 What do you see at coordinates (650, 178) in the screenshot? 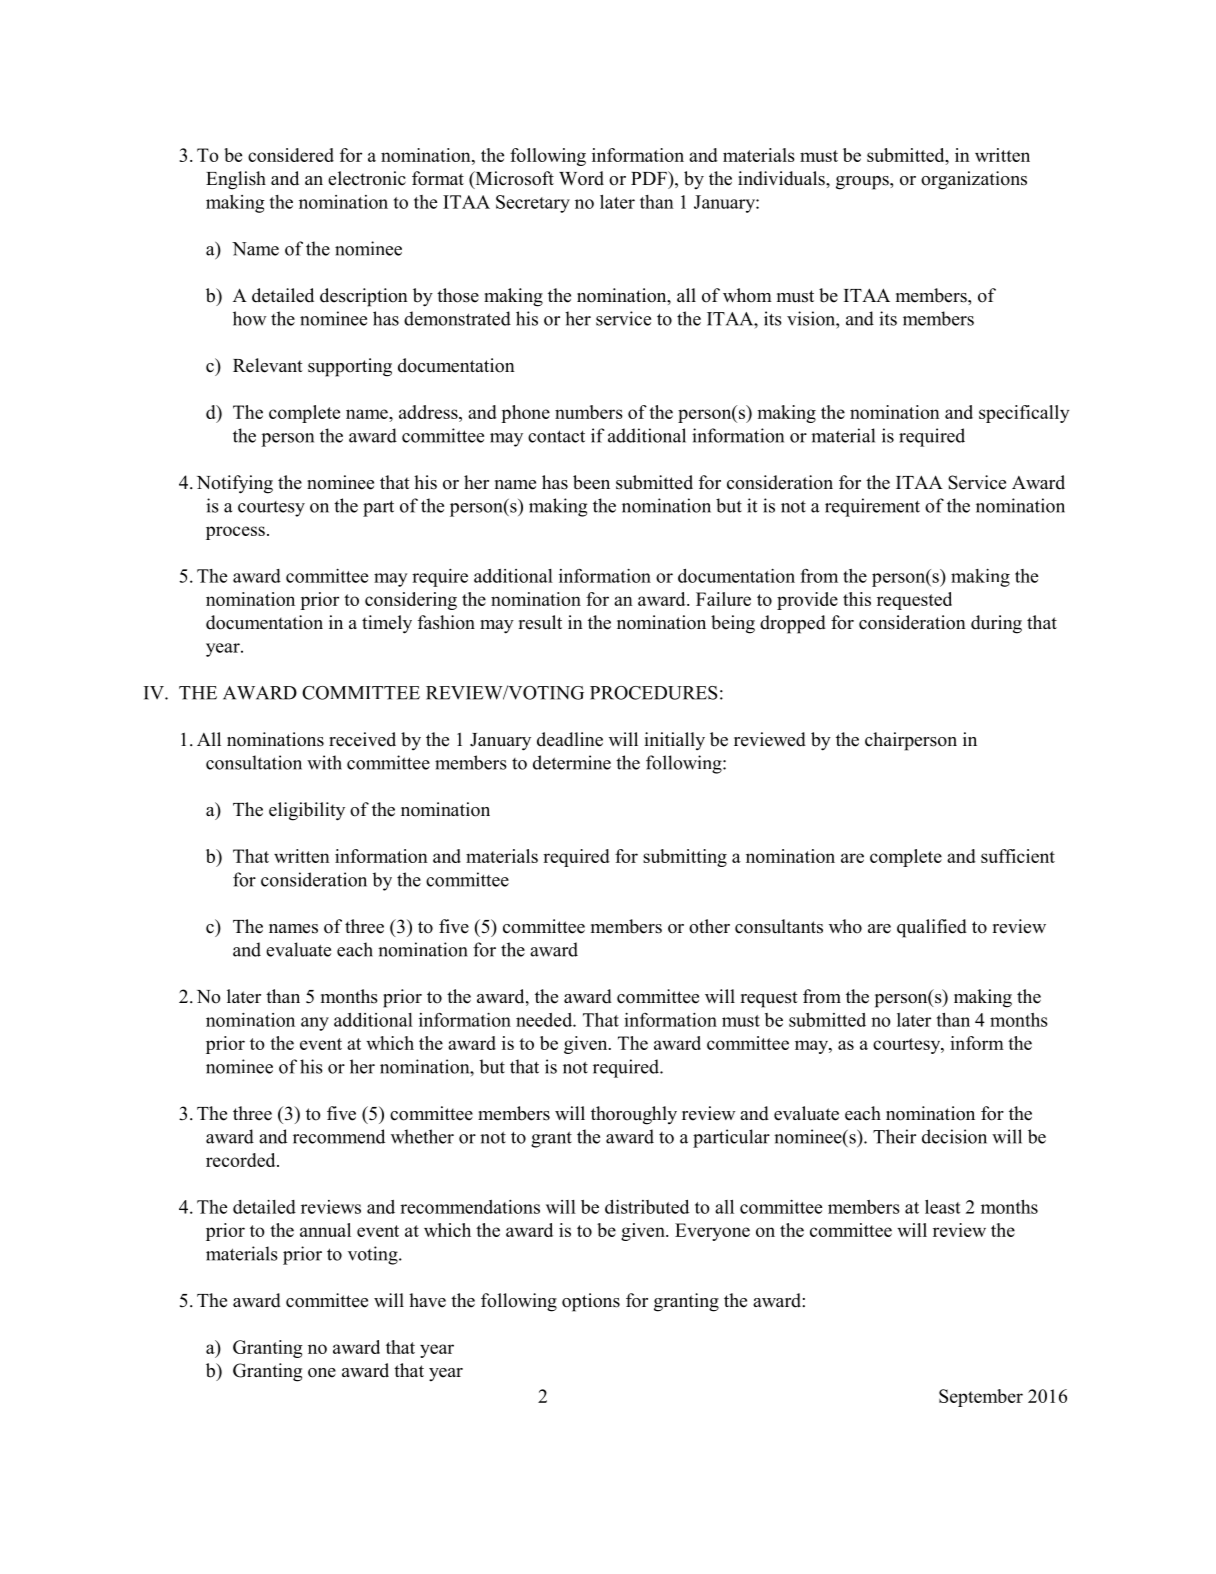
I see `PDF` at bounding box center [650, 178].
